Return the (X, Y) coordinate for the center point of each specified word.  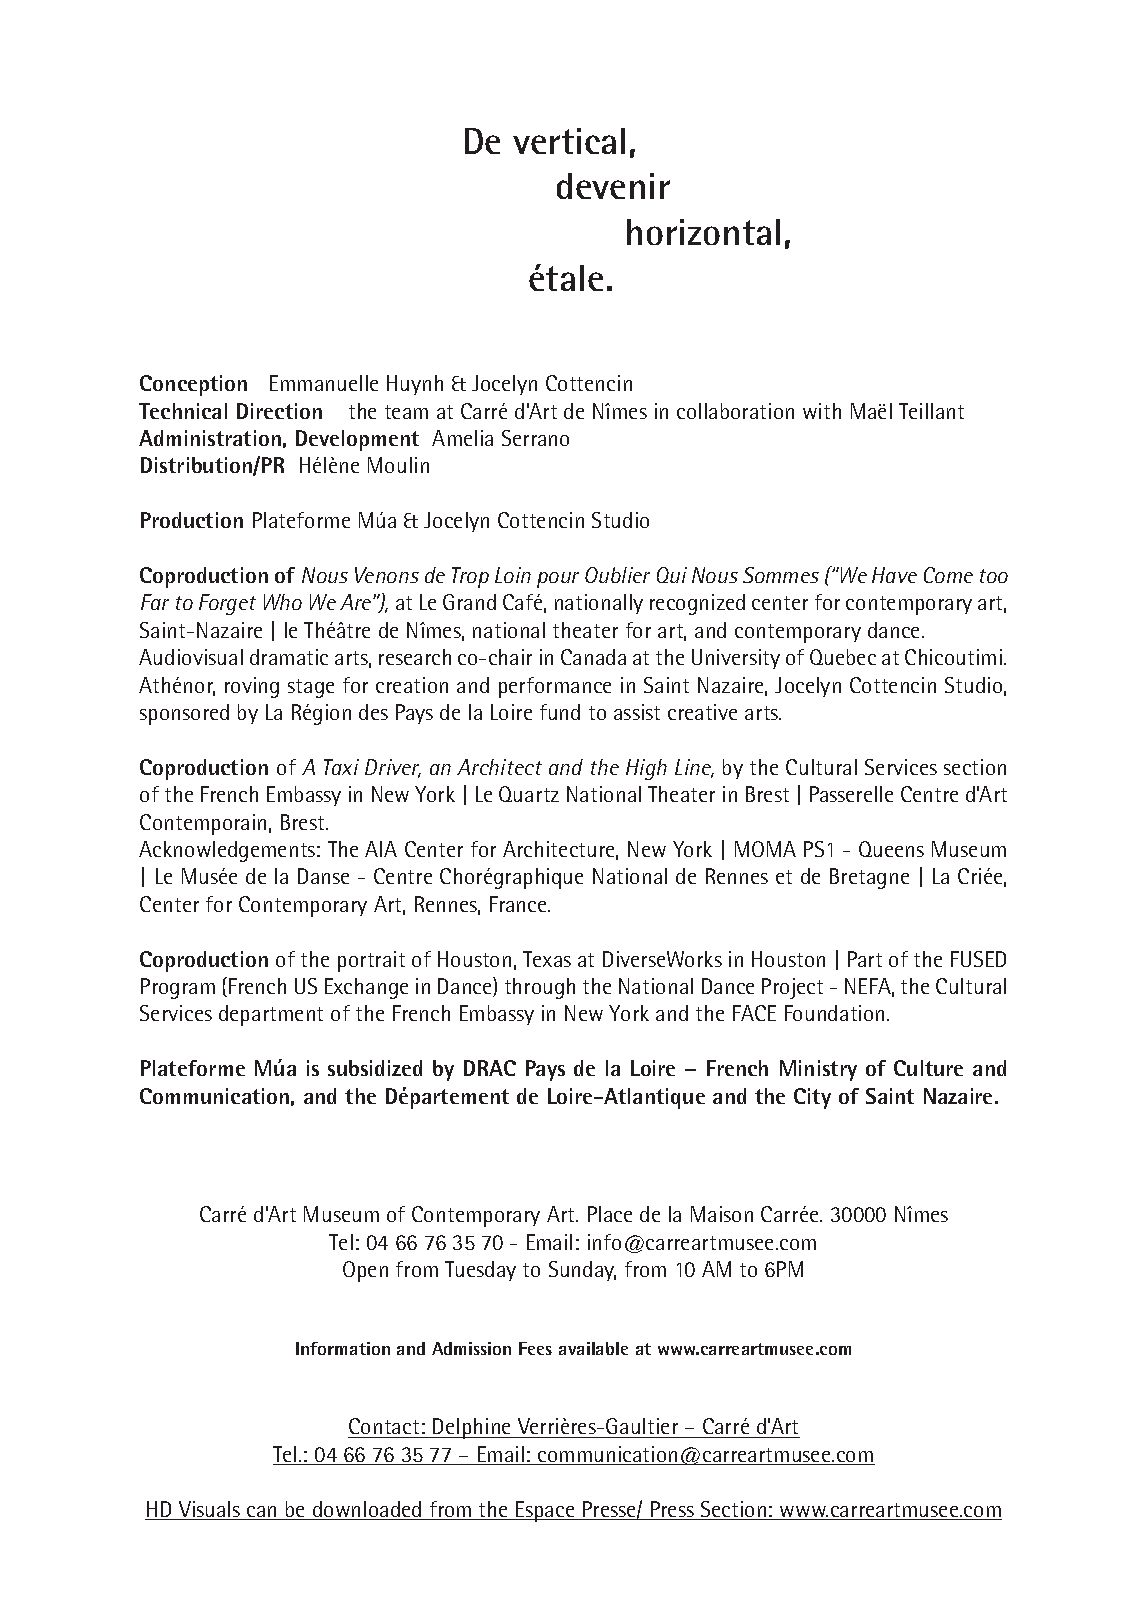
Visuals (209, 1510)
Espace (545, 1511)
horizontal (703, 232)
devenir (613, 186)
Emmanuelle (324, 383)
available (593, 1348)
